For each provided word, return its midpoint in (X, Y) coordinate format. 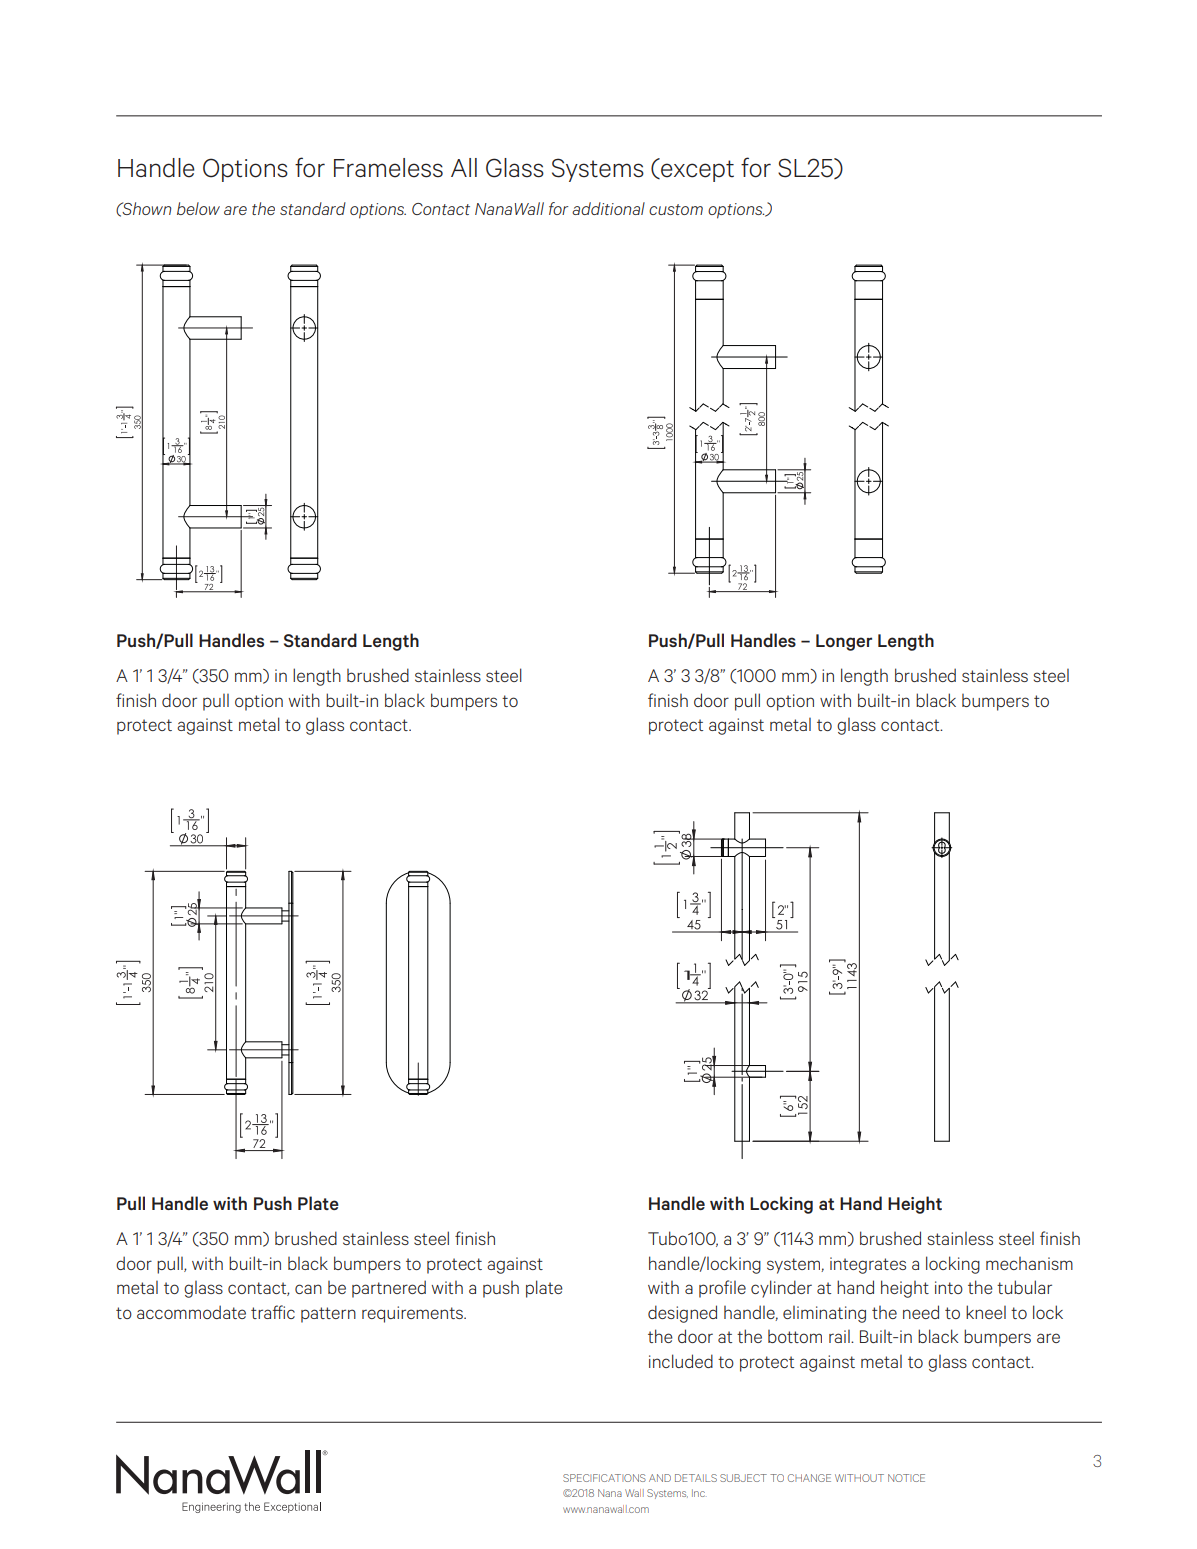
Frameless (388, 168)
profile (722, 1289)
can (308, 1289)
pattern (328, 1315)
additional (608, 208)
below (198, 208)
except (696, 170)
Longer (844, 642)
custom (676, 209)
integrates (868, 1265)
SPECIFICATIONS (604, 1478)
